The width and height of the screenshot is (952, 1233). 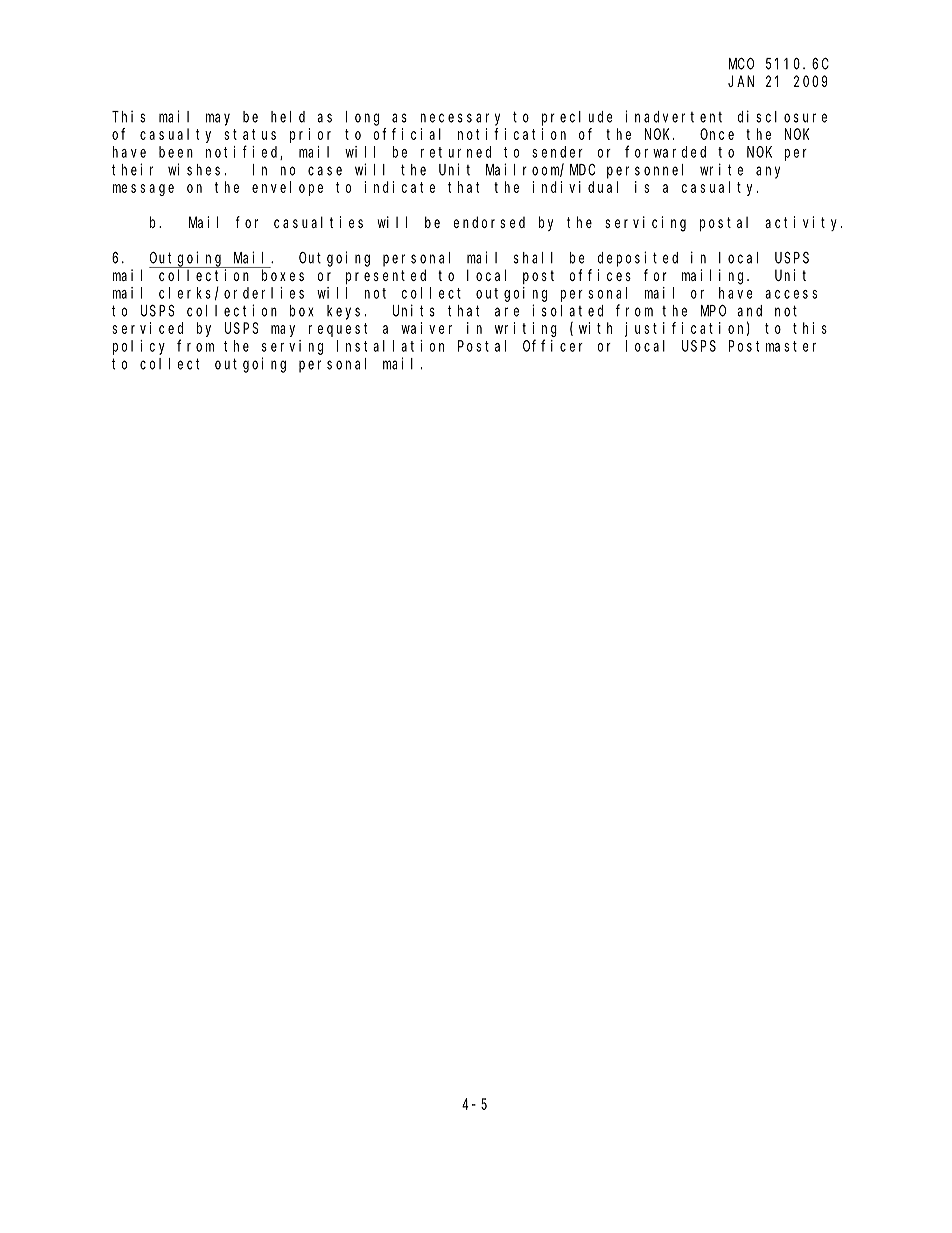 I want to click on held, so click(x=288, y=117).
